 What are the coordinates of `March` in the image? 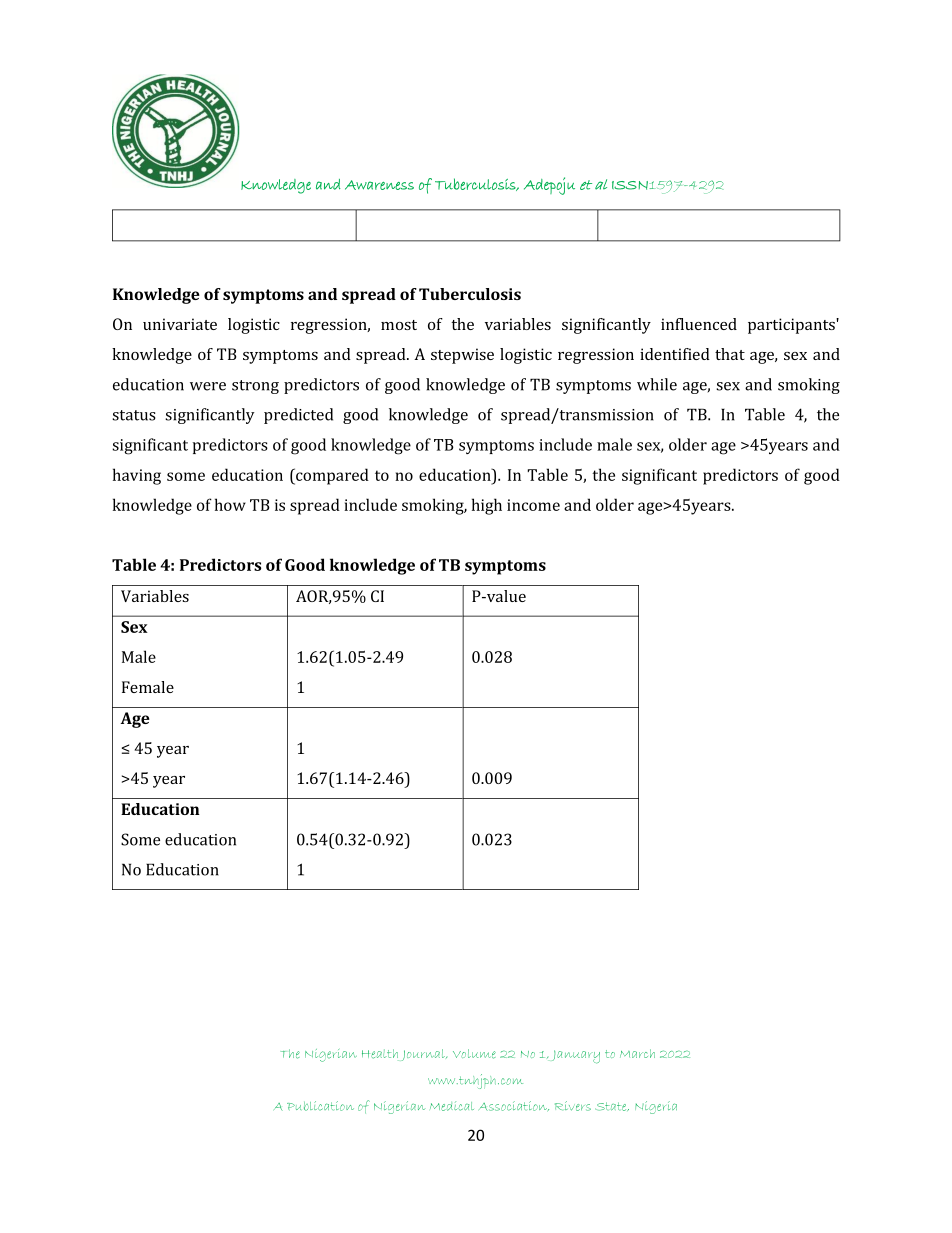 It's located at (637, 1053).
